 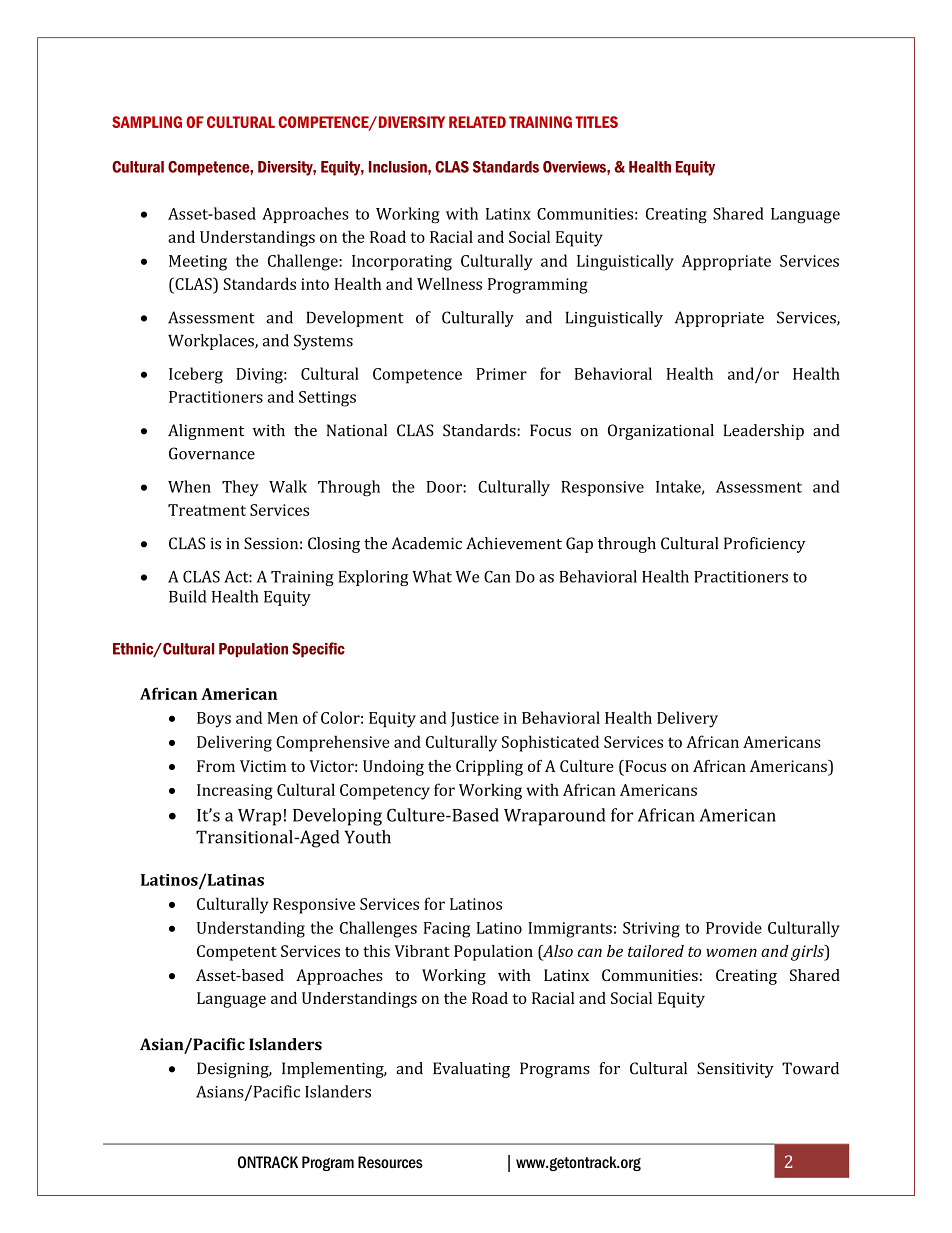 I want to click on Delivery, so click(x=687, y=719).
